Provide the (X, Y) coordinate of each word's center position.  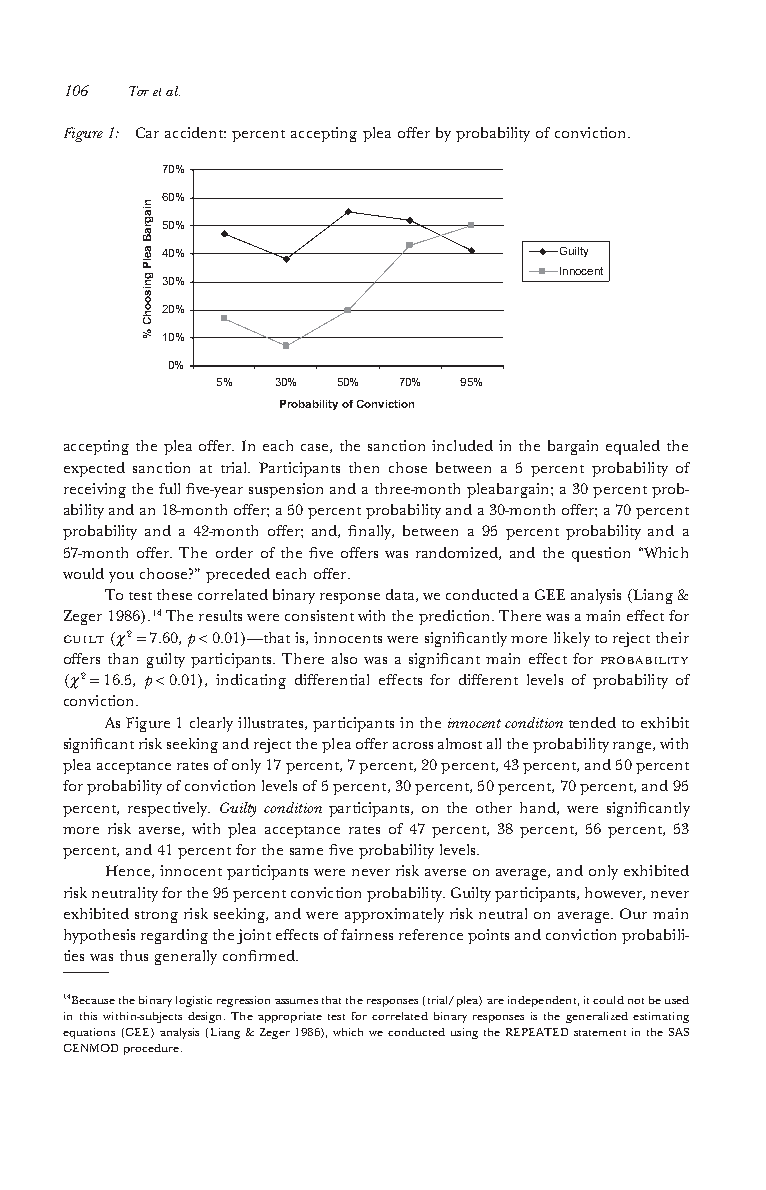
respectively (169, 809)
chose (408, 467)
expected (94, 469)
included (462, 445)
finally (371, 532)
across (413, 745)
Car (147, 132)
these (174, 594)
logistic (194, 1001)
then (364, 467)
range (633, 747)
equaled (633, 447)
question (601, 554)
